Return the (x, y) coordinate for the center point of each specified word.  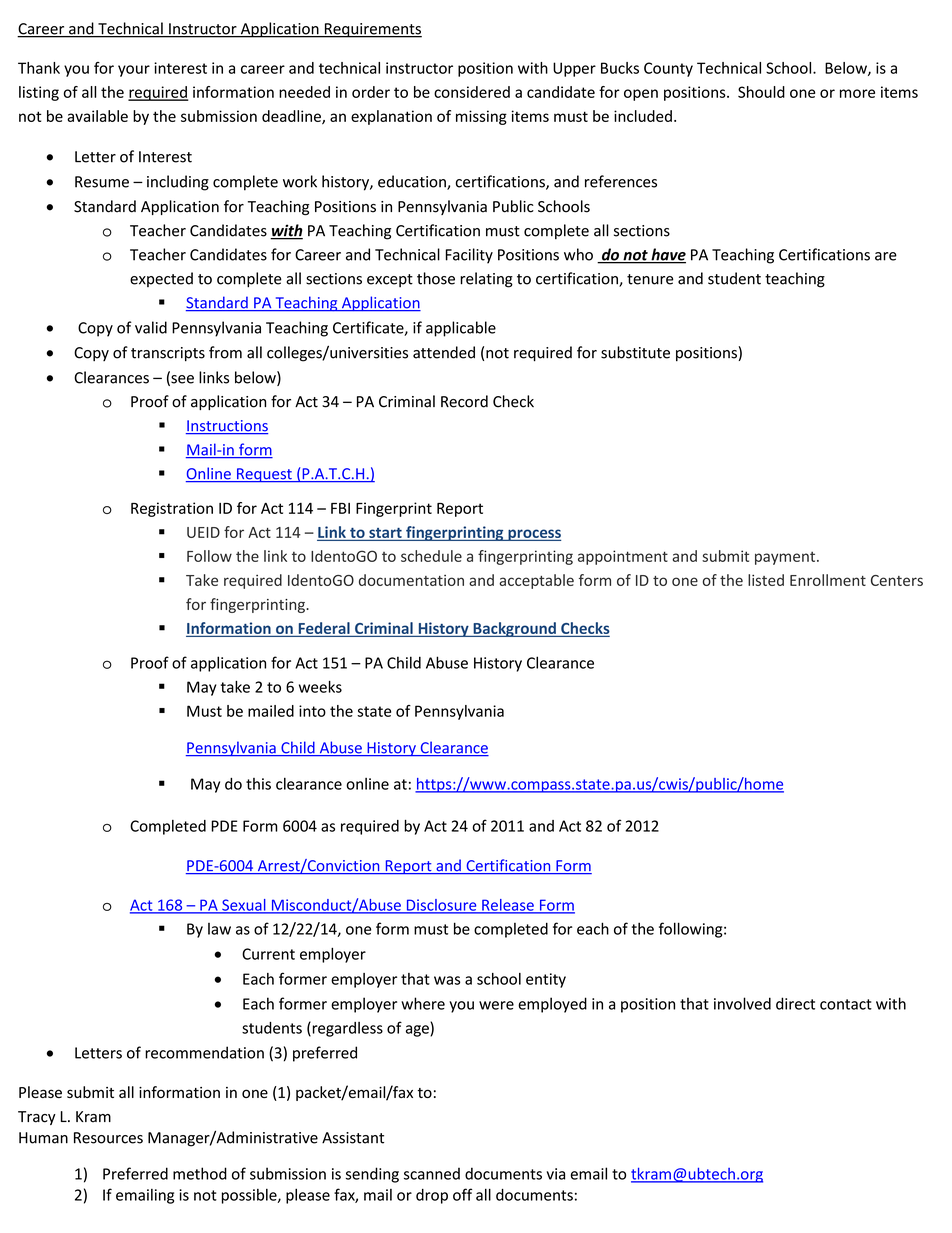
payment (786, 558)
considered (472, 92)
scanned (432, 1174)
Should (761, 92)
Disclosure (441, 906)
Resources (108, 1138)
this (258, 784)
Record (464, 401)
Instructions (227, 427)
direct (795, 1003)
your (134, 71)
